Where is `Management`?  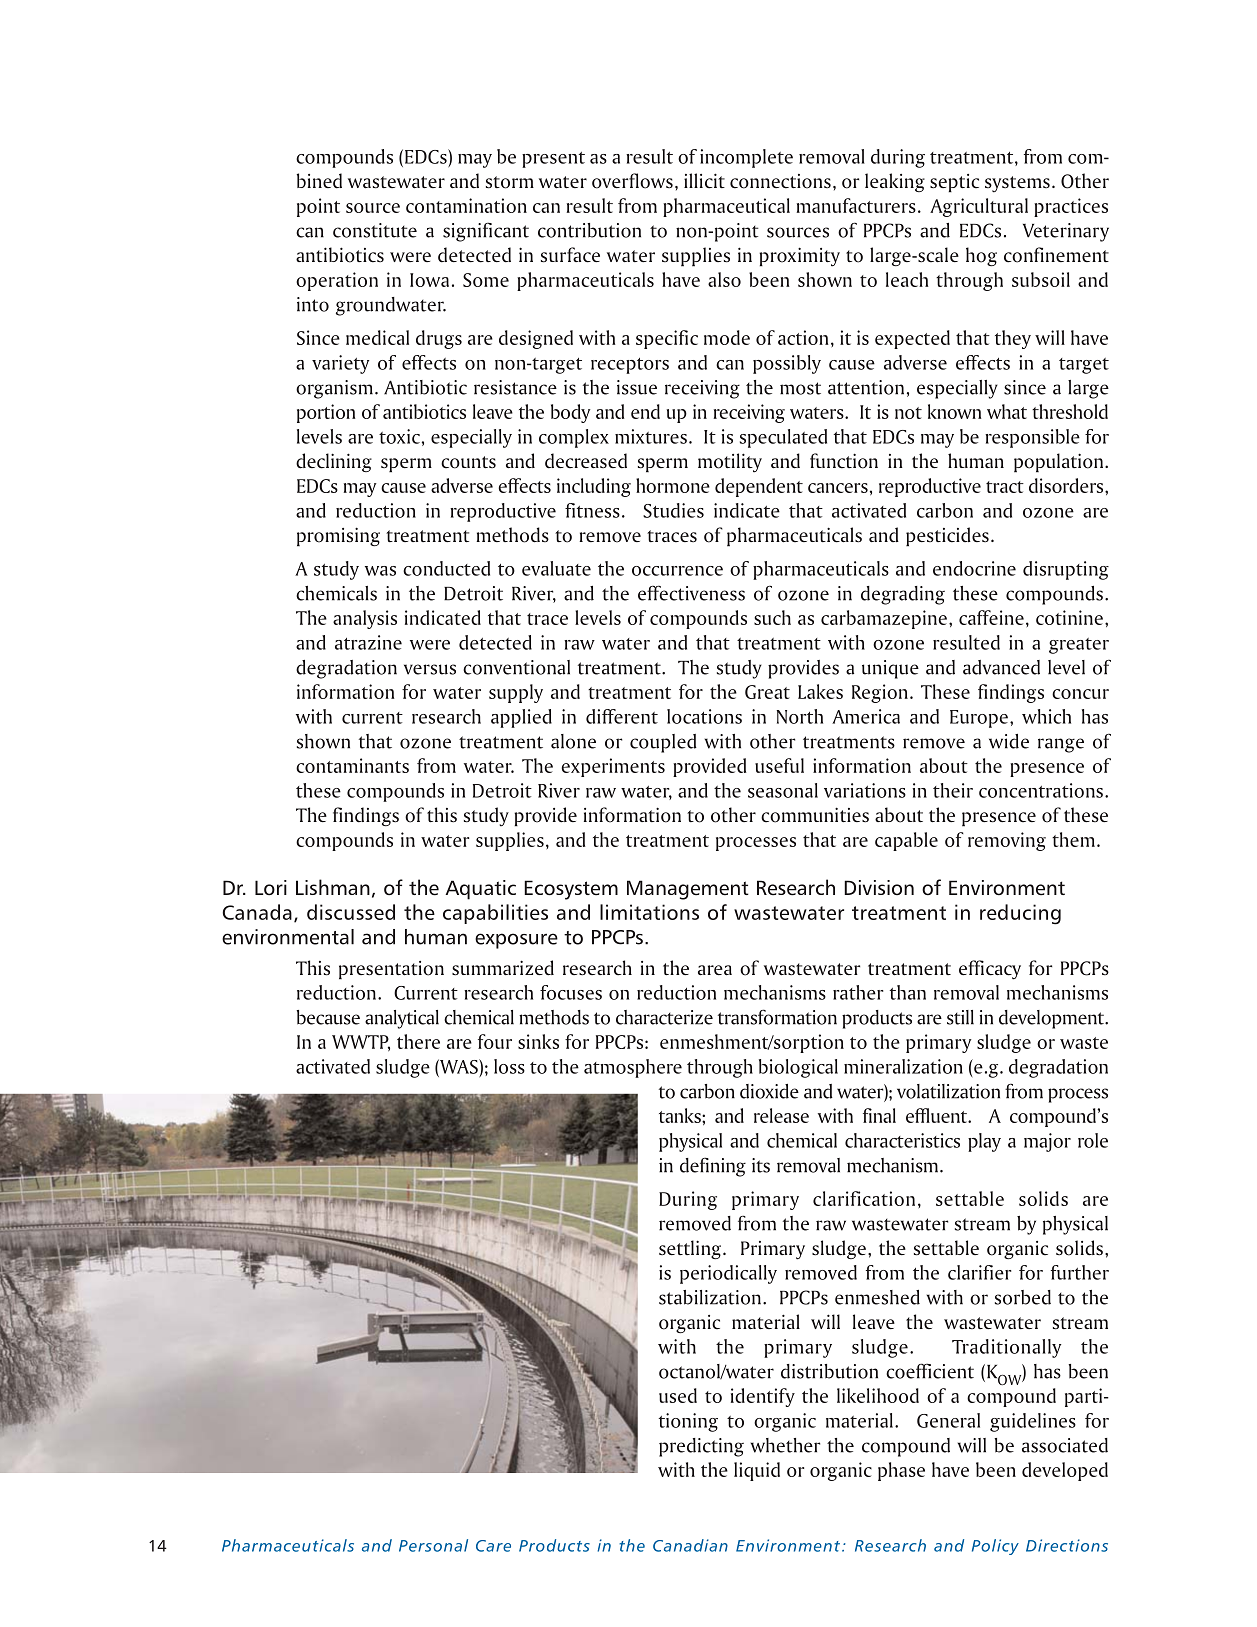
Management is located at coordinates (688, 890).
